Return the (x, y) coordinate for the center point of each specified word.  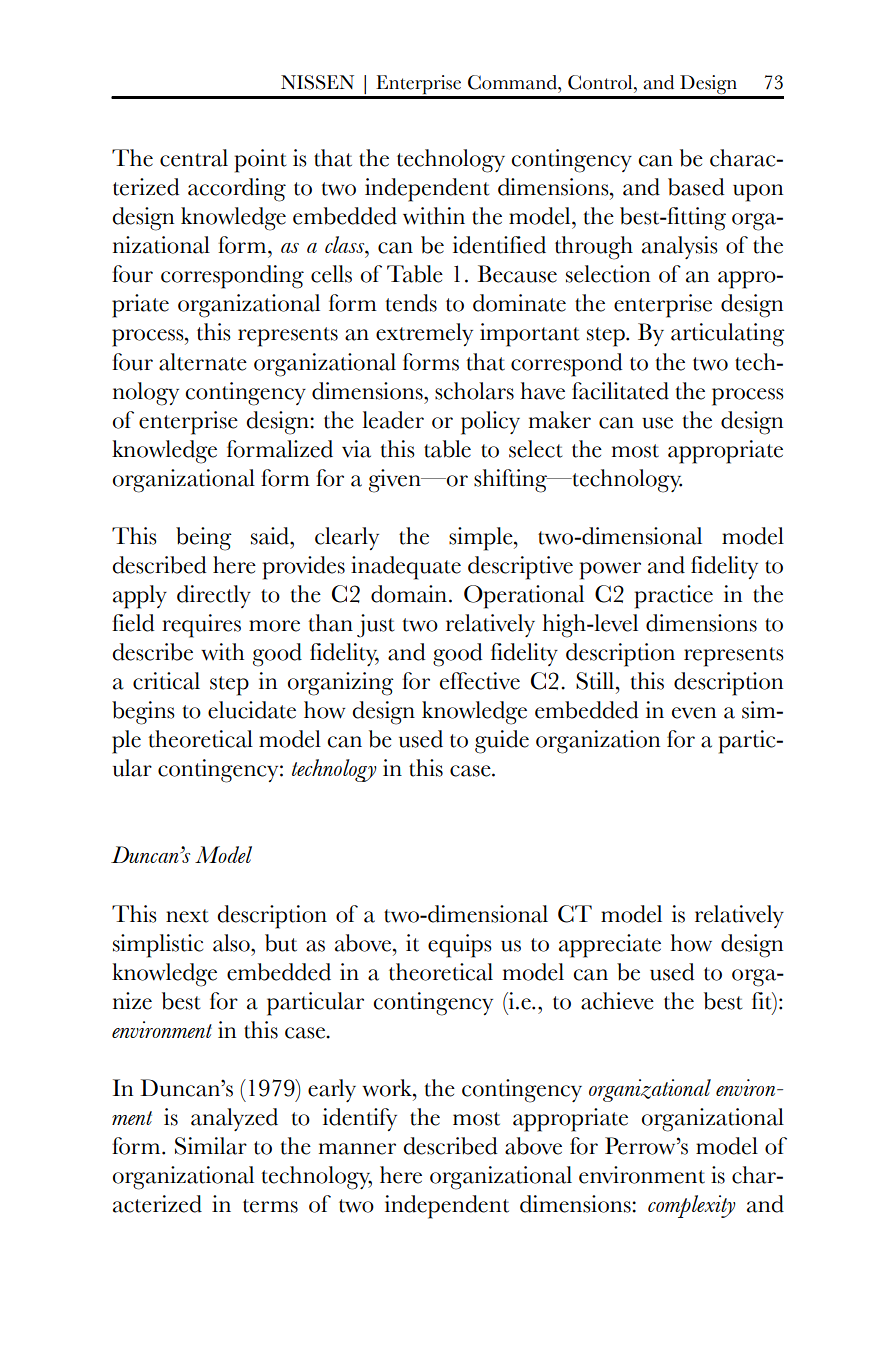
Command (513, 82)
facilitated (620, 391)
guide (502, 742)
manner (357, 1149)
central (194, 158)
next (187, 916)
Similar (211, 1146)
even (694, 713)
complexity (692, 1206)
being (204, 539)
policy (490, 423)
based (696, 187)
